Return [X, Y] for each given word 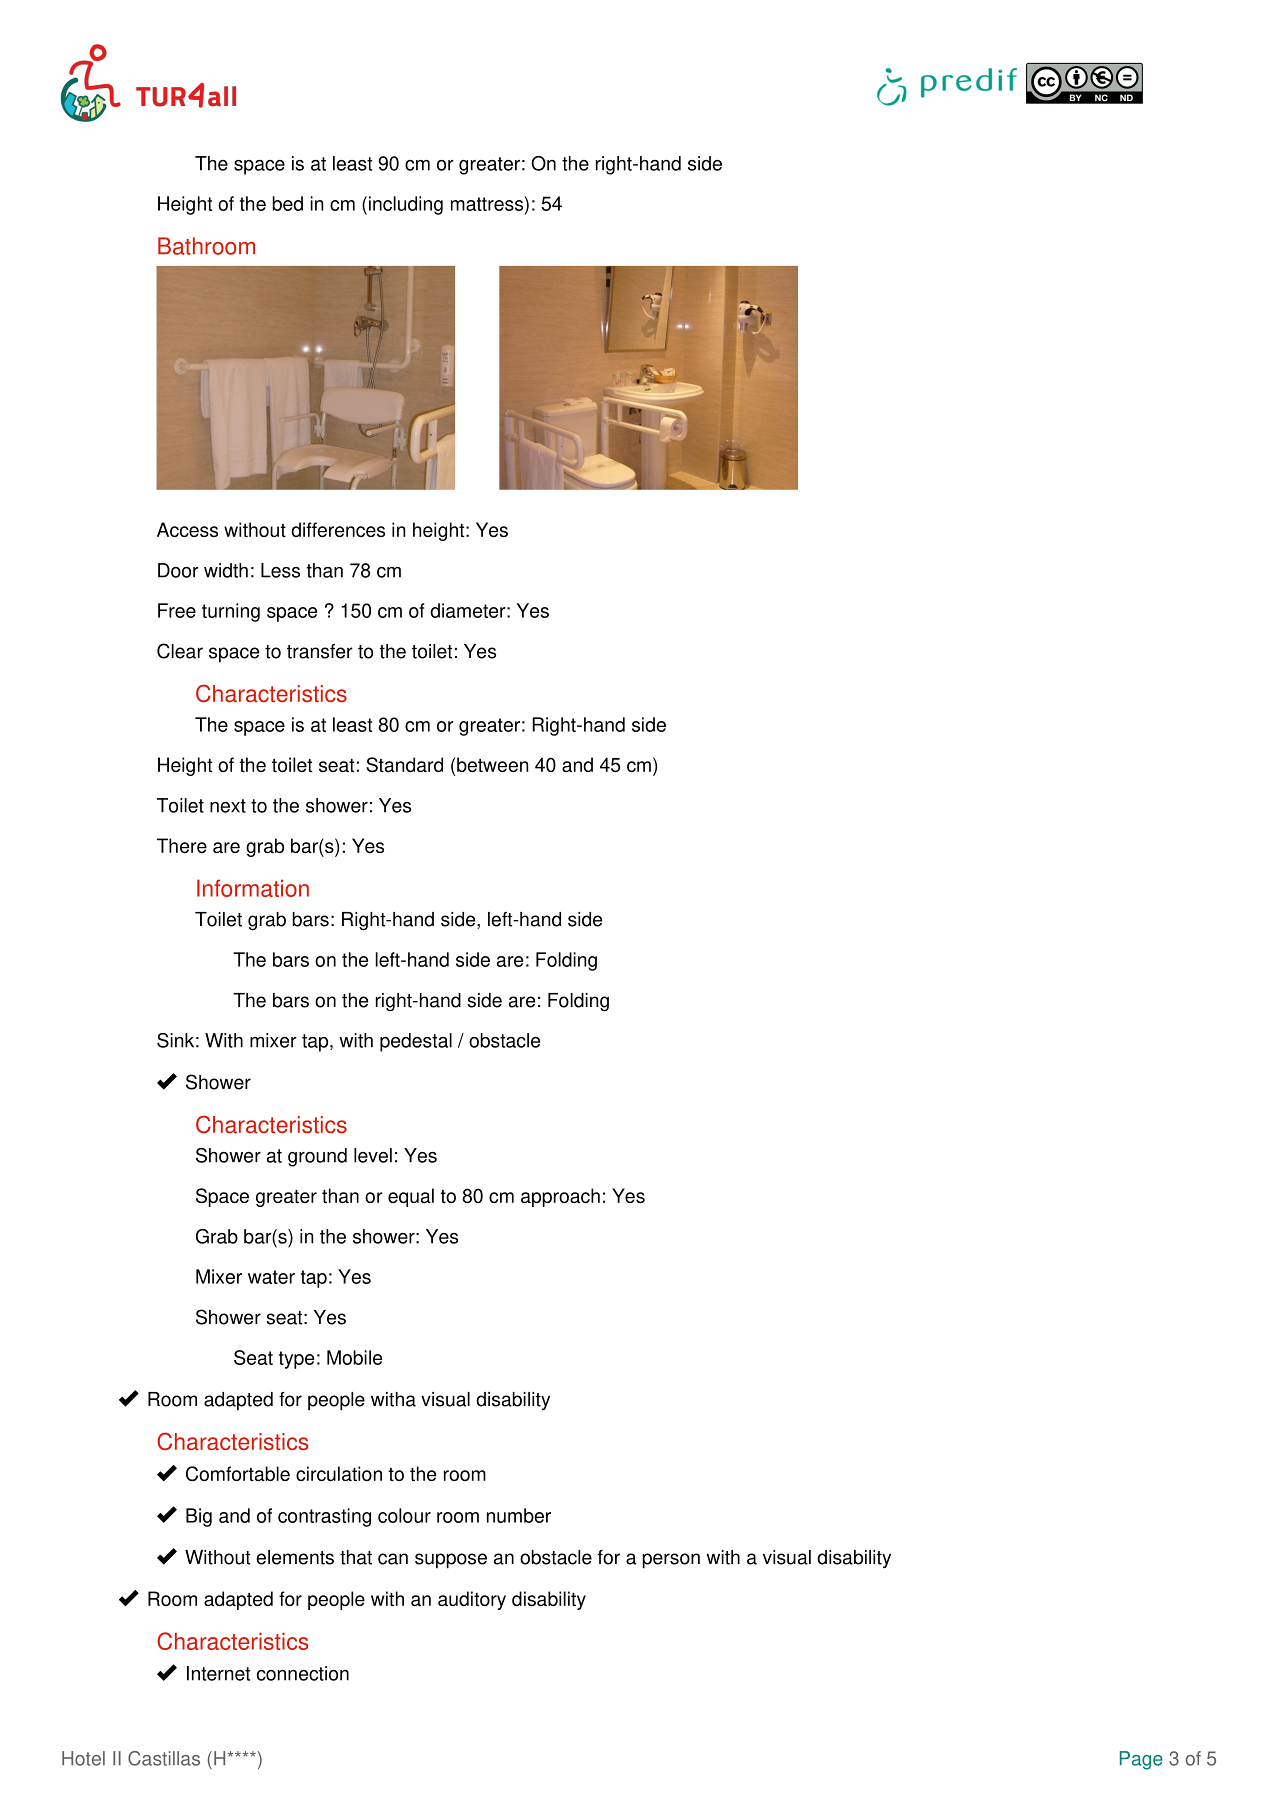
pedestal [416, 1042]
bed [287, 203]
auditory [472, 1600]
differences [338, 529]
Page [1141, 1760]
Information [253, 888]
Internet [218, 1673]
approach [560, 1197]
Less [280, 570]
